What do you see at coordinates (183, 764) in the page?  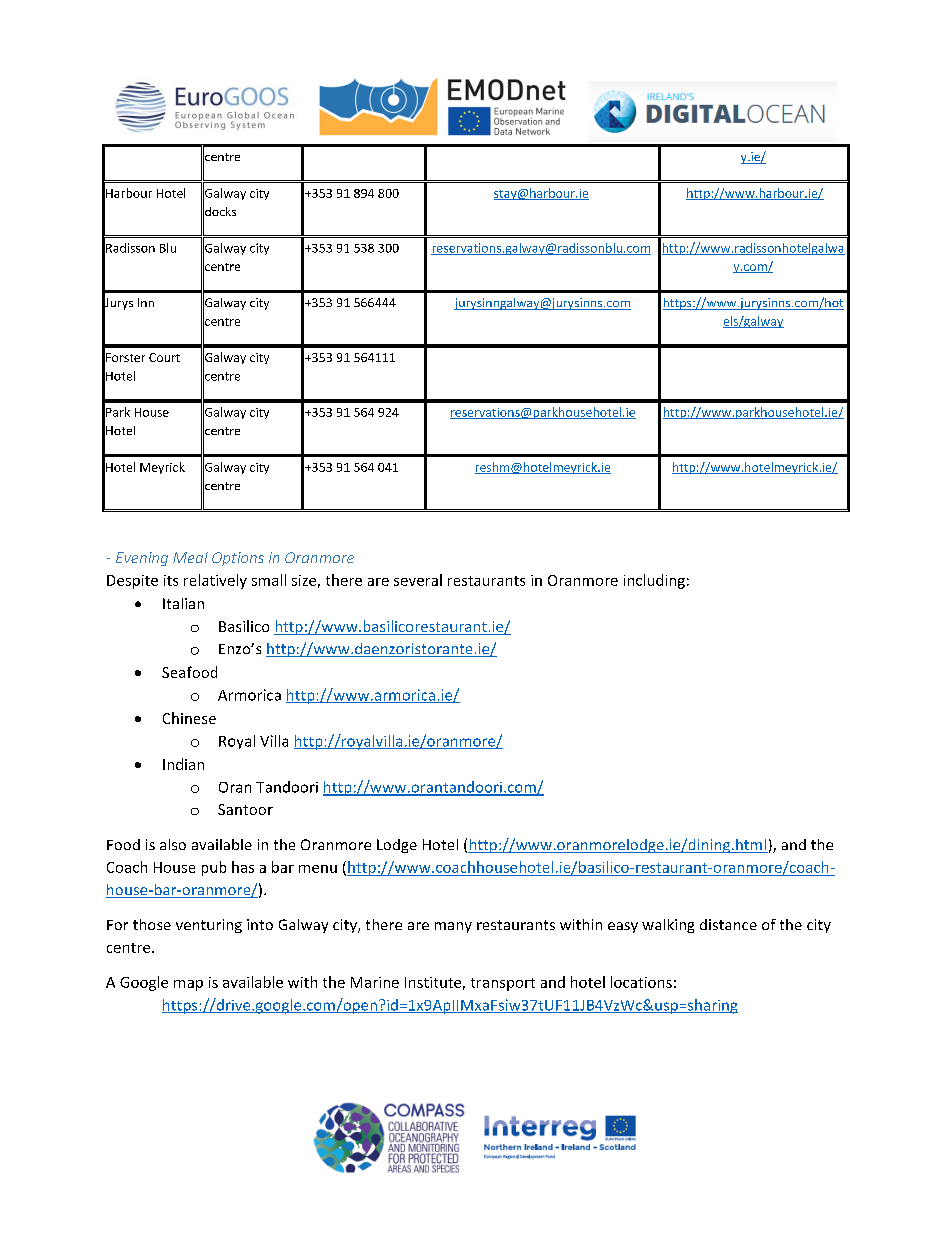 I see `Indian` at bounding box center [183, 764].
